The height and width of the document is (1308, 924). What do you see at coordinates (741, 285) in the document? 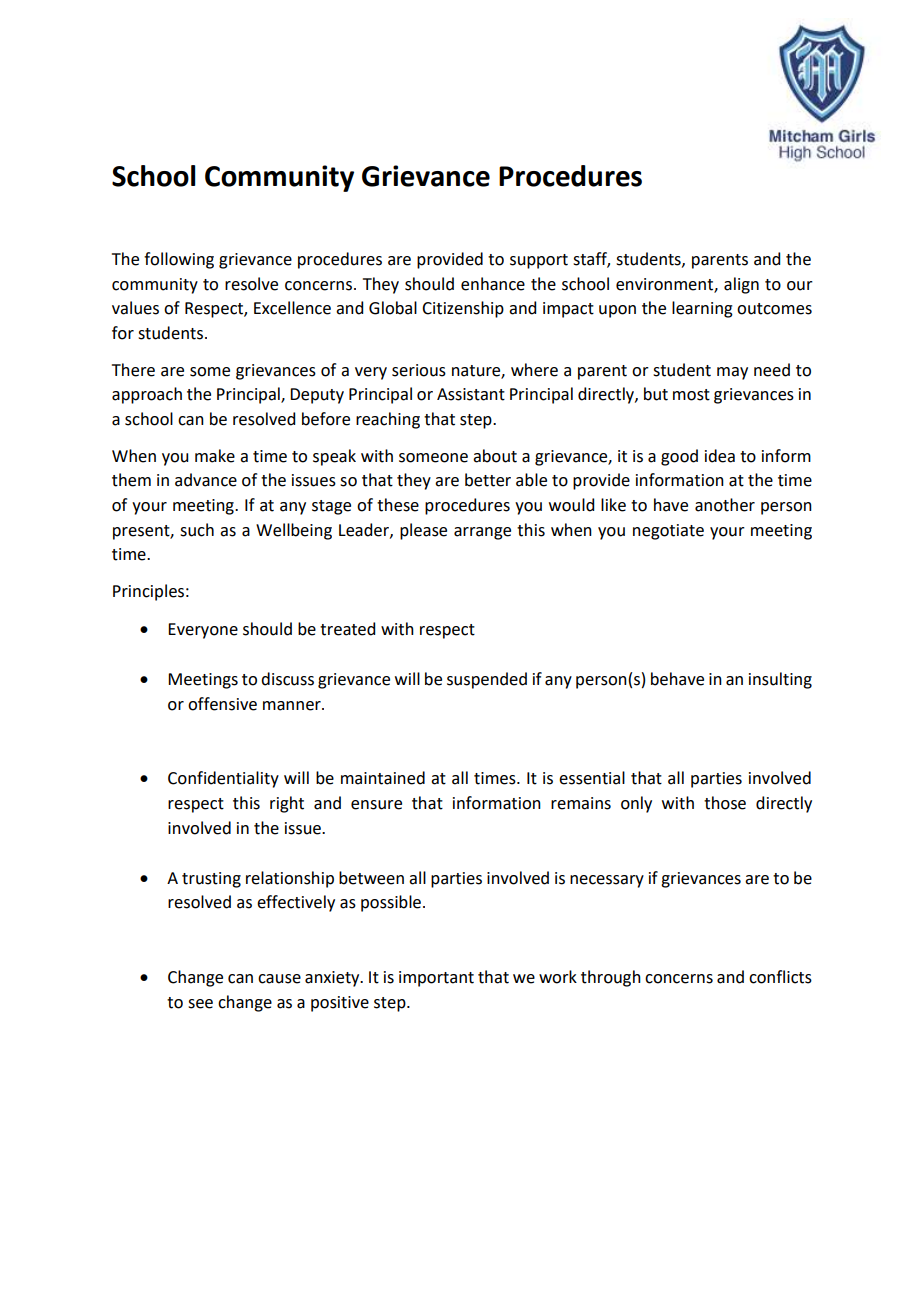
I see `align` at bounding box center [741, 285].
